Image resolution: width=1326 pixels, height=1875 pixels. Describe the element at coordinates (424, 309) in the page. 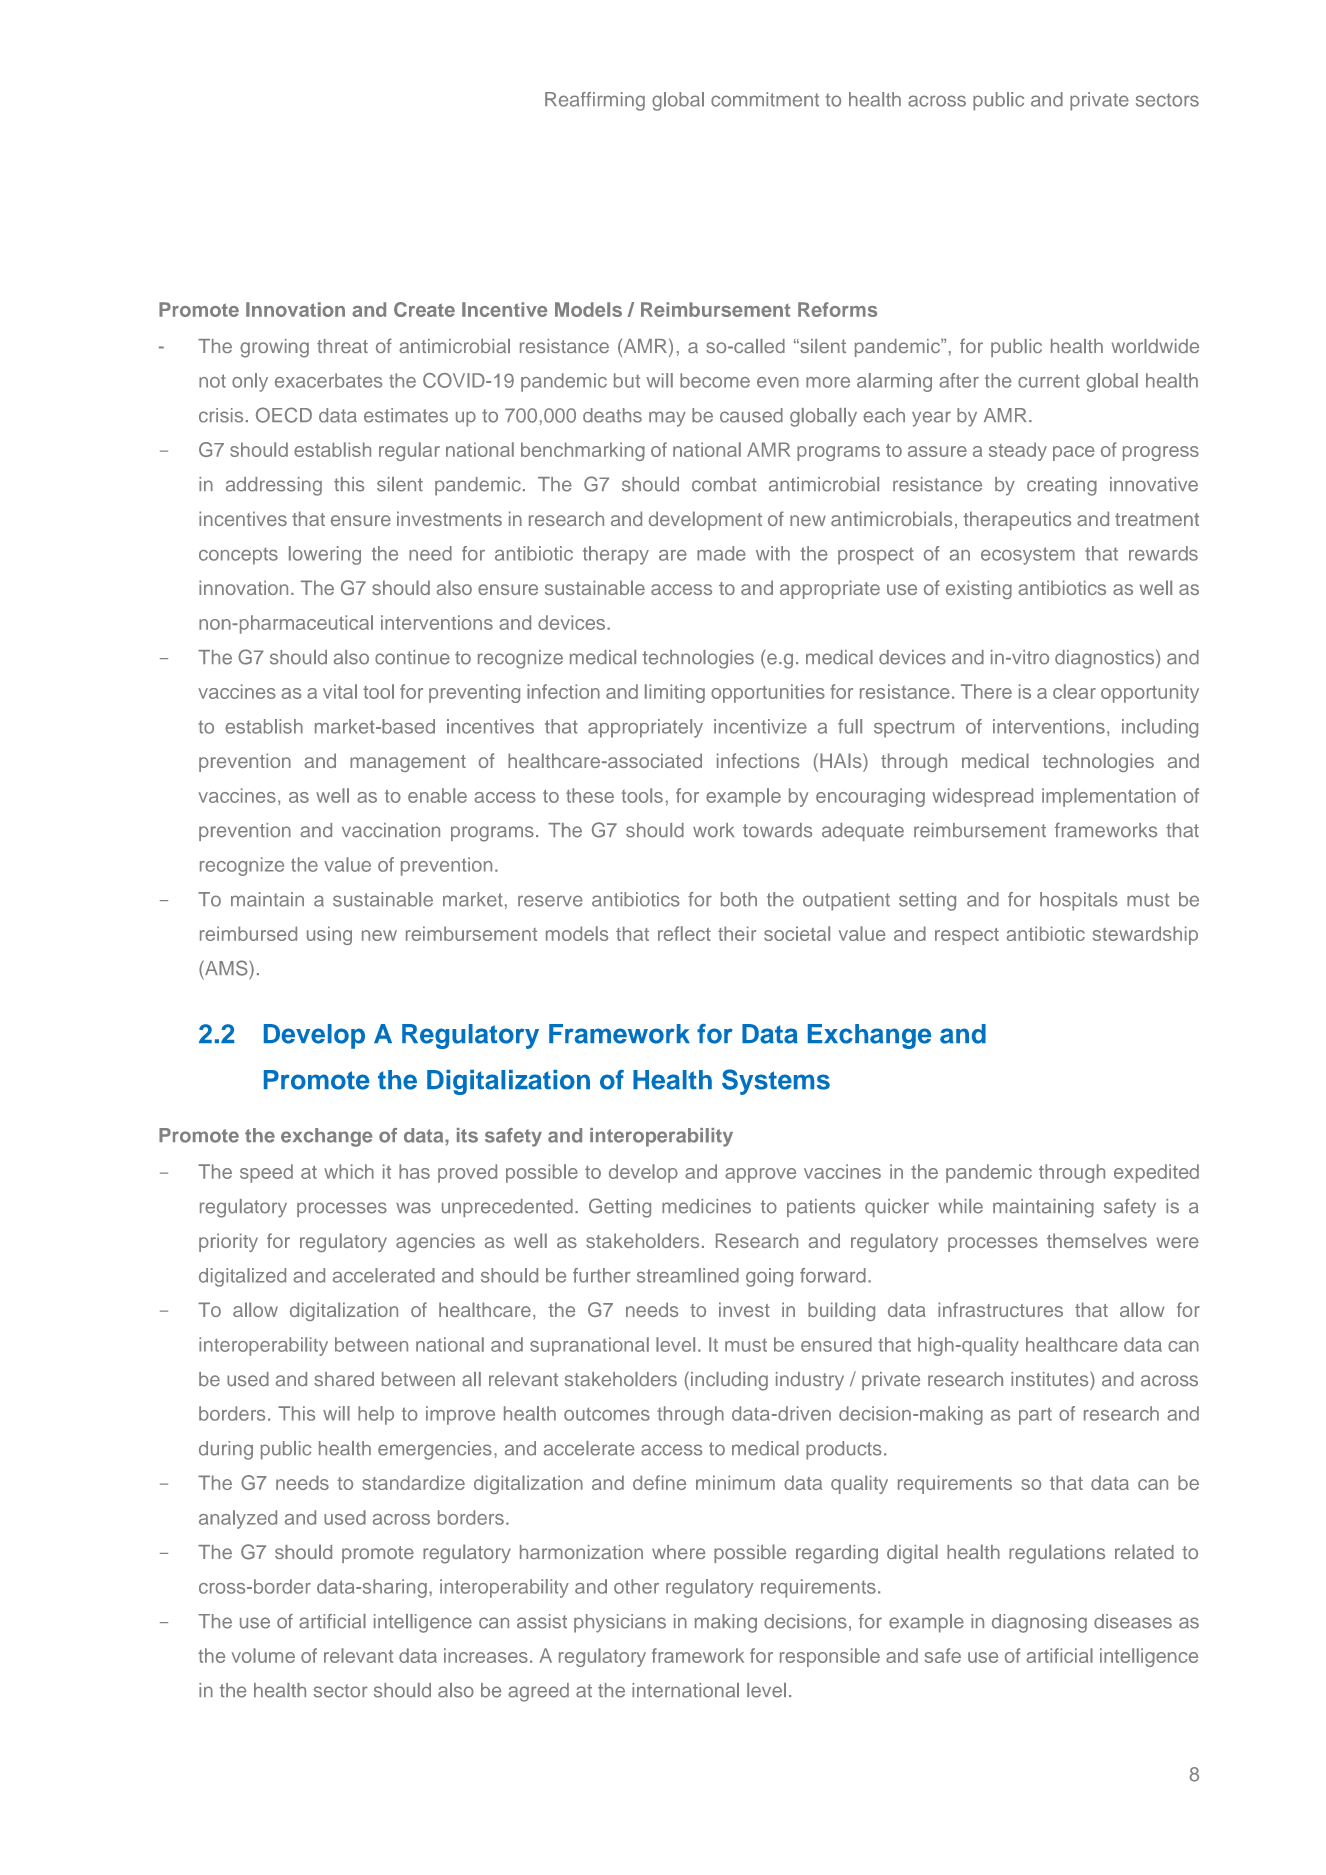

I see `Create` at that location.
